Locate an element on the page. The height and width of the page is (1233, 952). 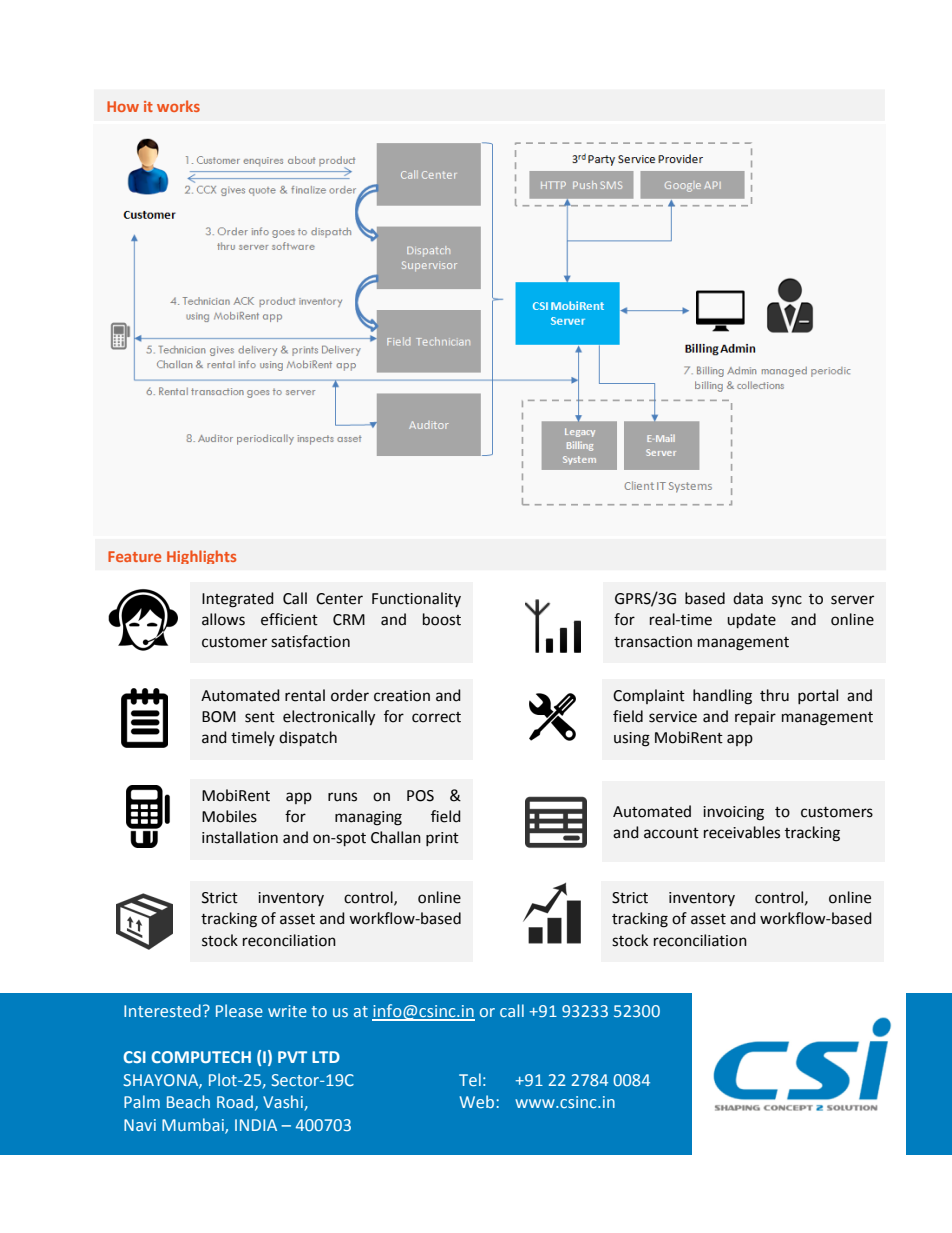
works is located at coordinates (178, 106).
